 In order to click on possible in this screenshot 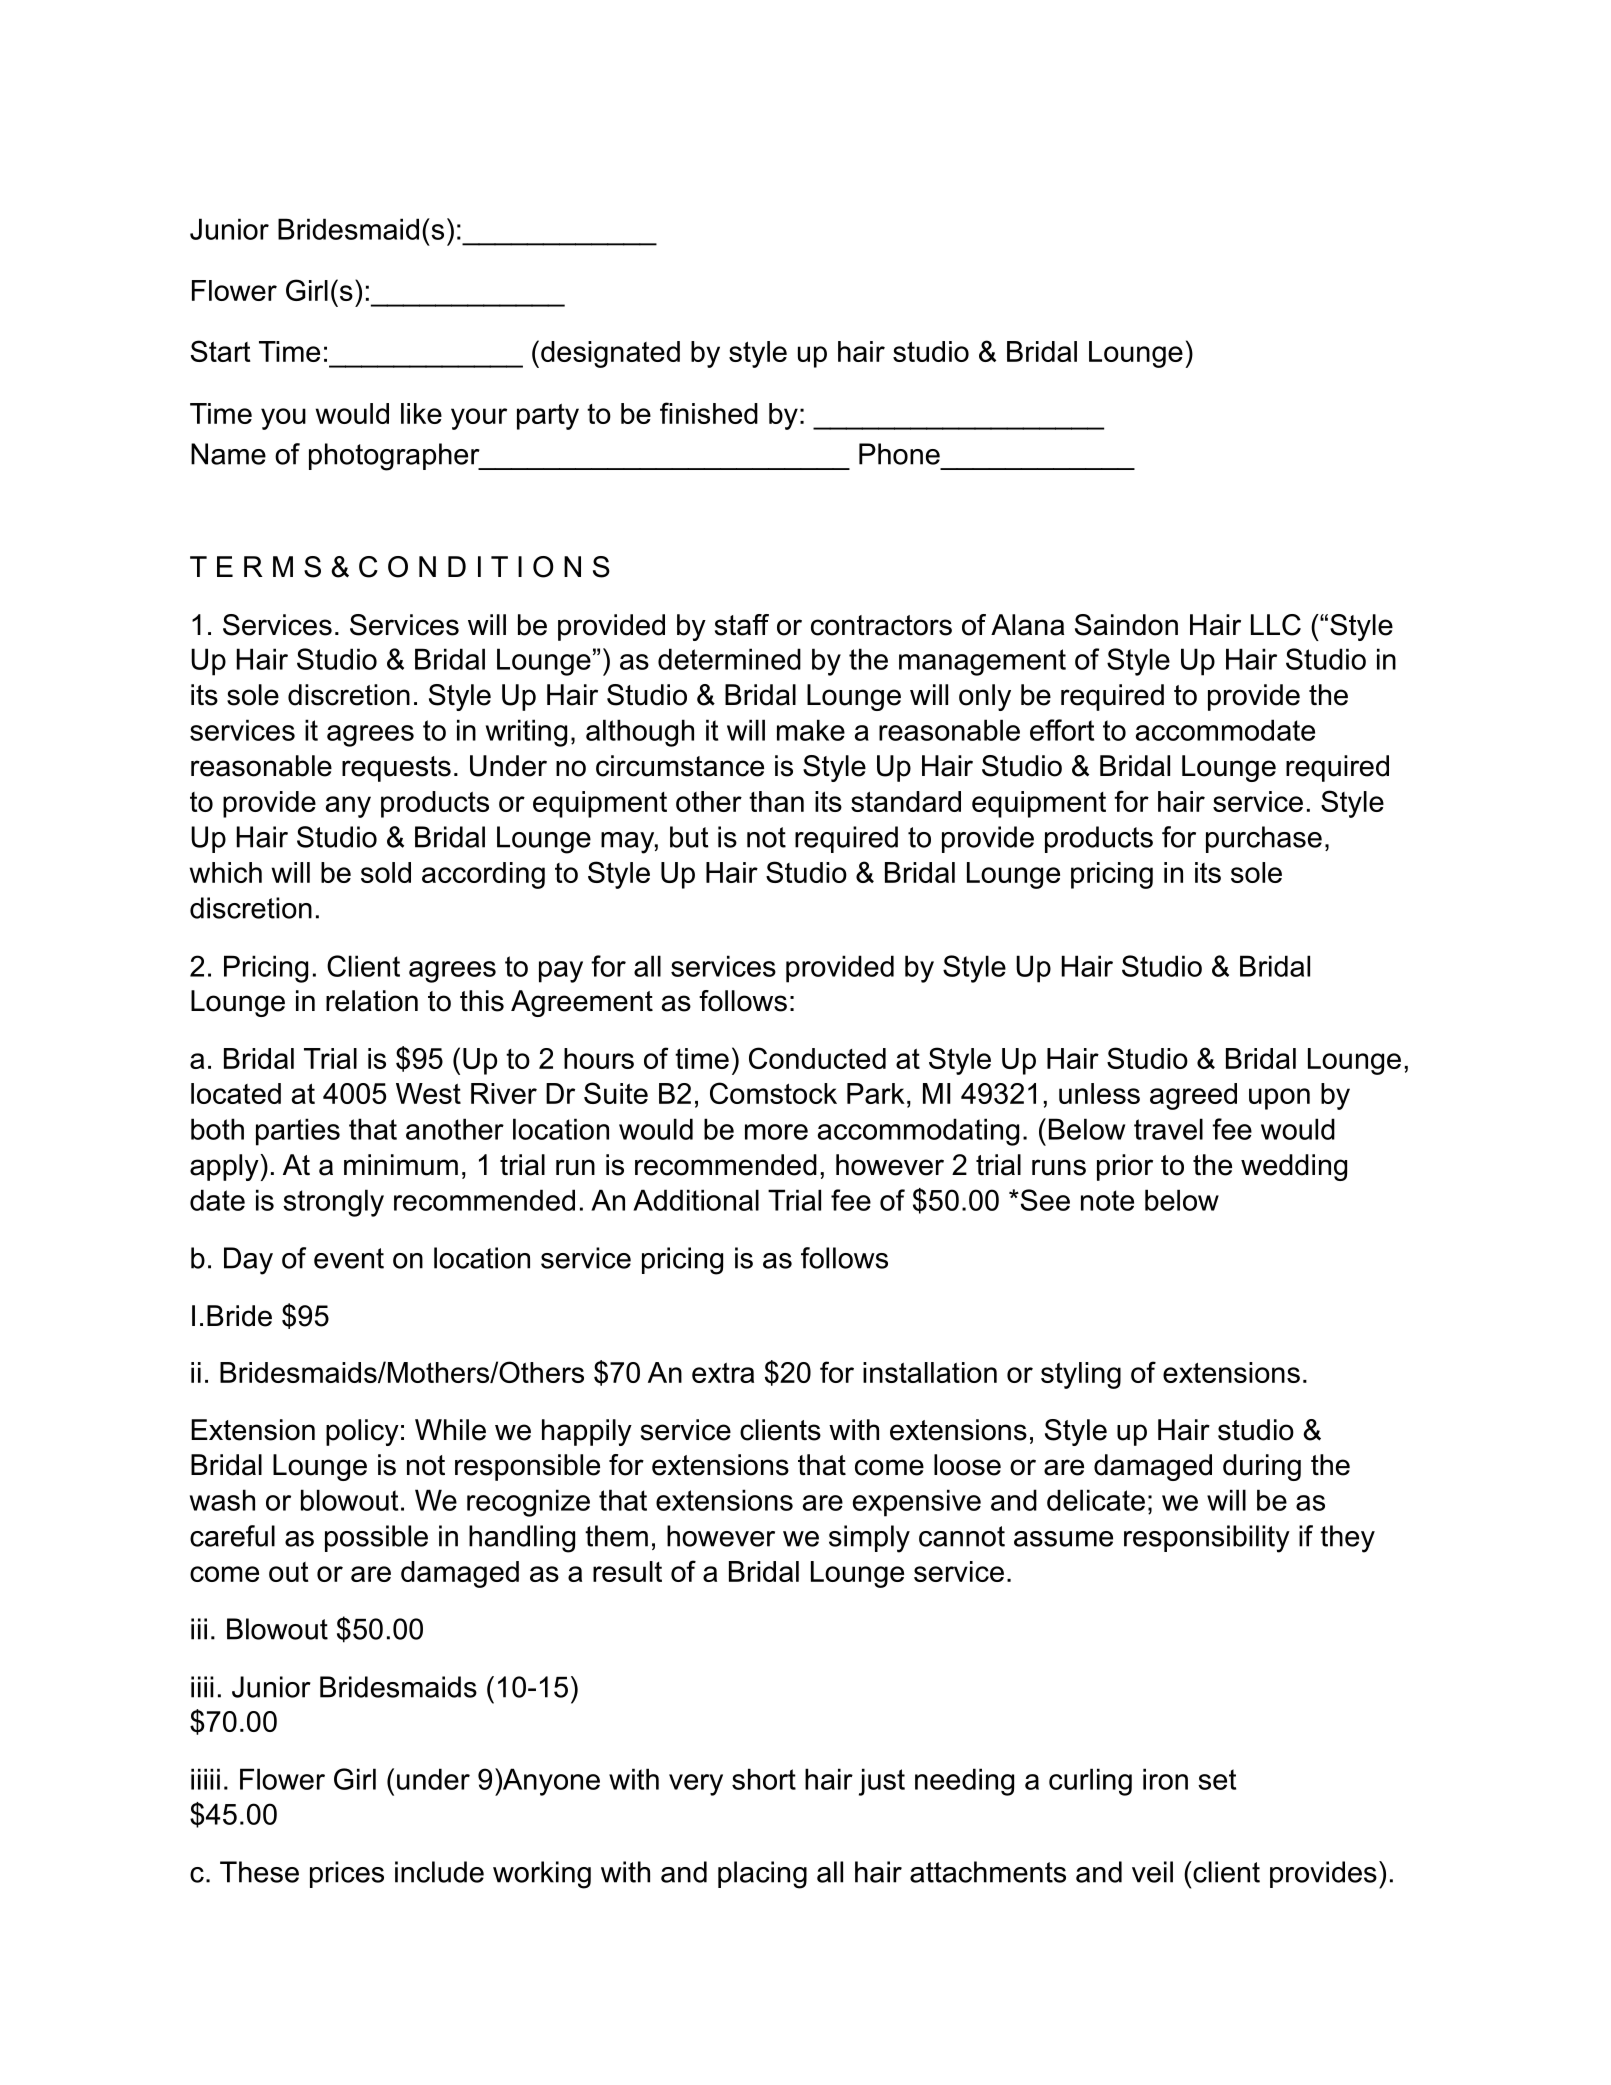, I will do `click(376, 1538)`.
